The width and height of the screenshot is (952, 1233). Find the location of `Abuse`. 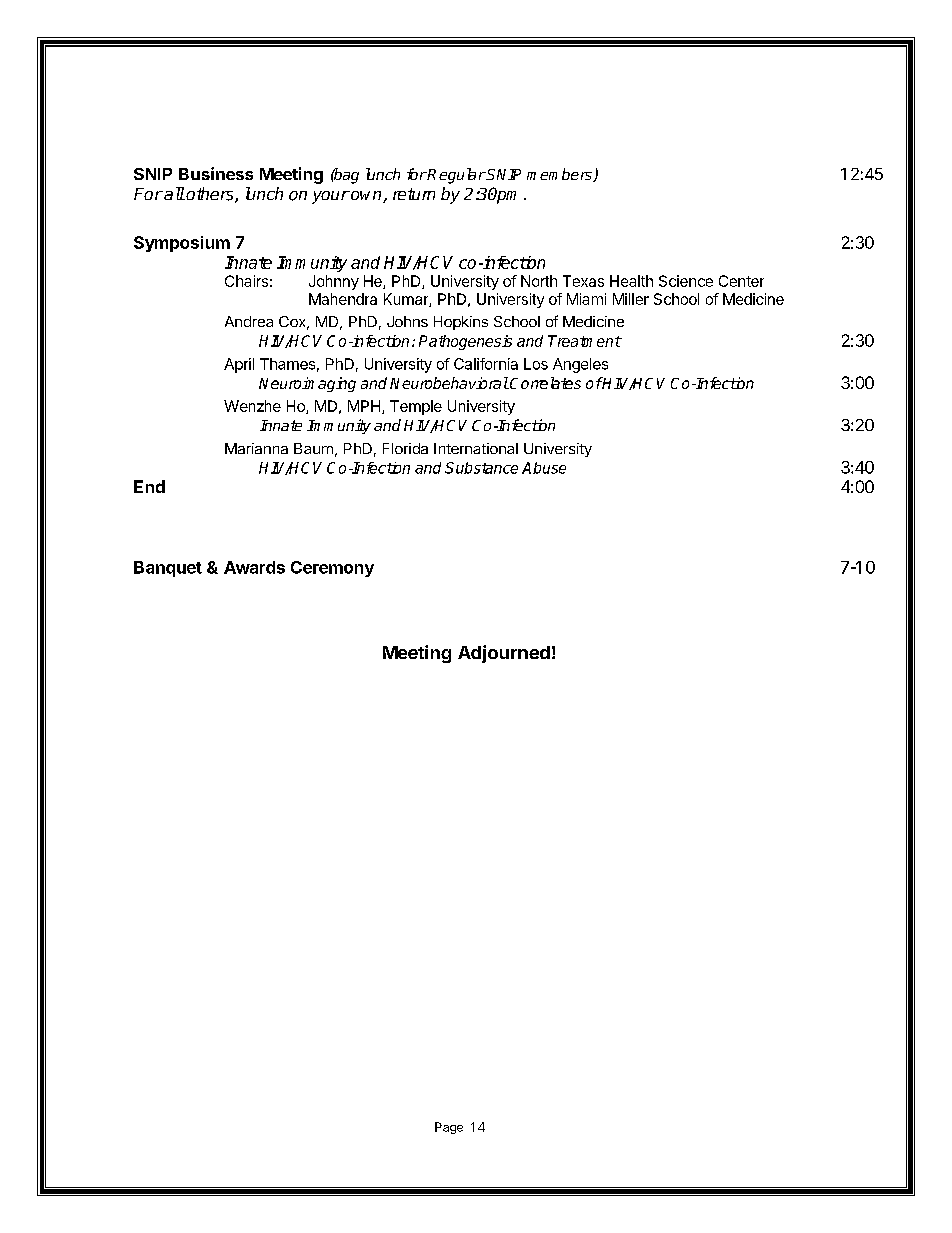

Abuse is located at coordinates (544, 468).
